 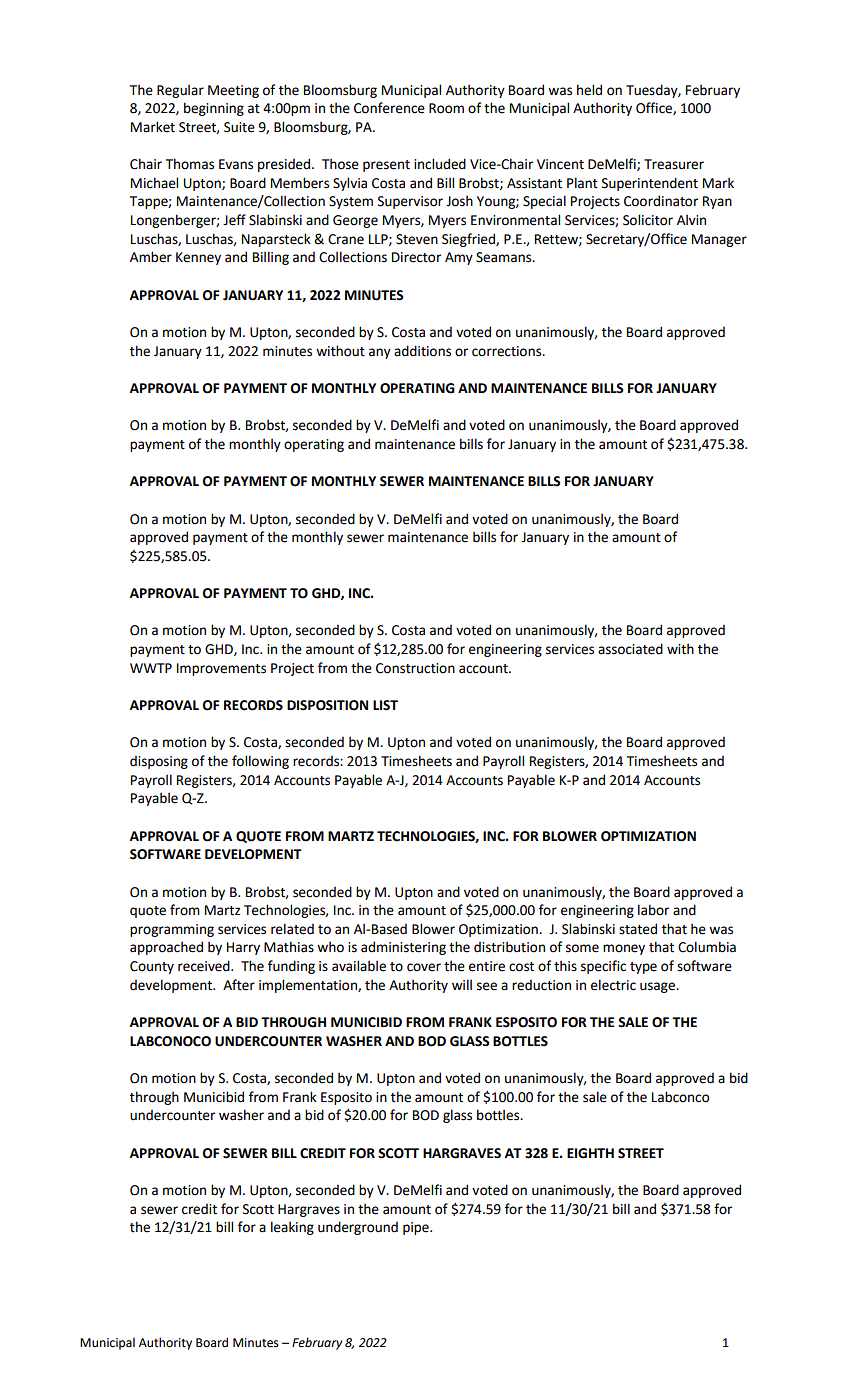 I want to click on Treasurer, so click(x=674, y=164).
